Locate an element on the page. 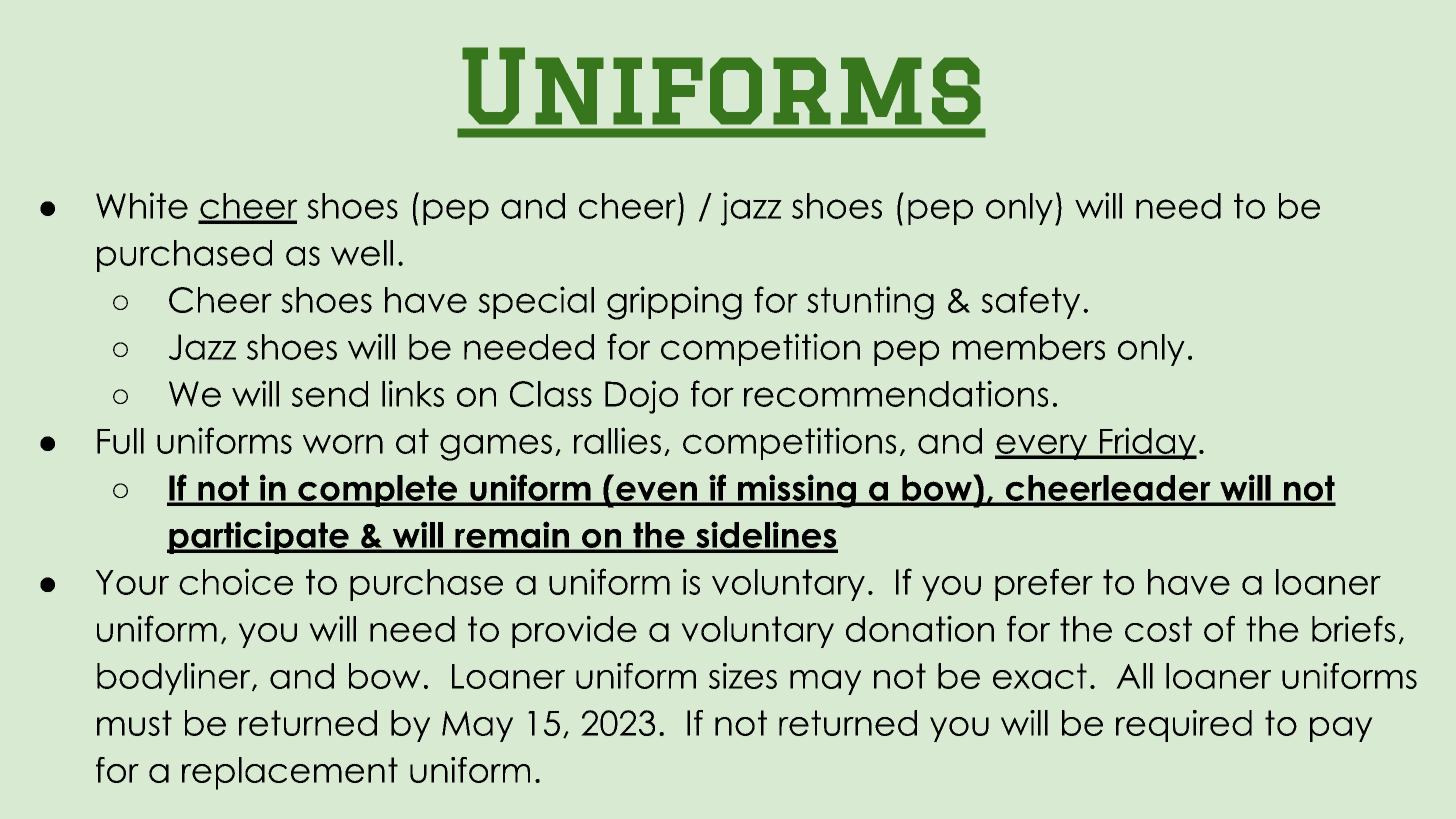  sizes is located at coordinates (743, 676).
